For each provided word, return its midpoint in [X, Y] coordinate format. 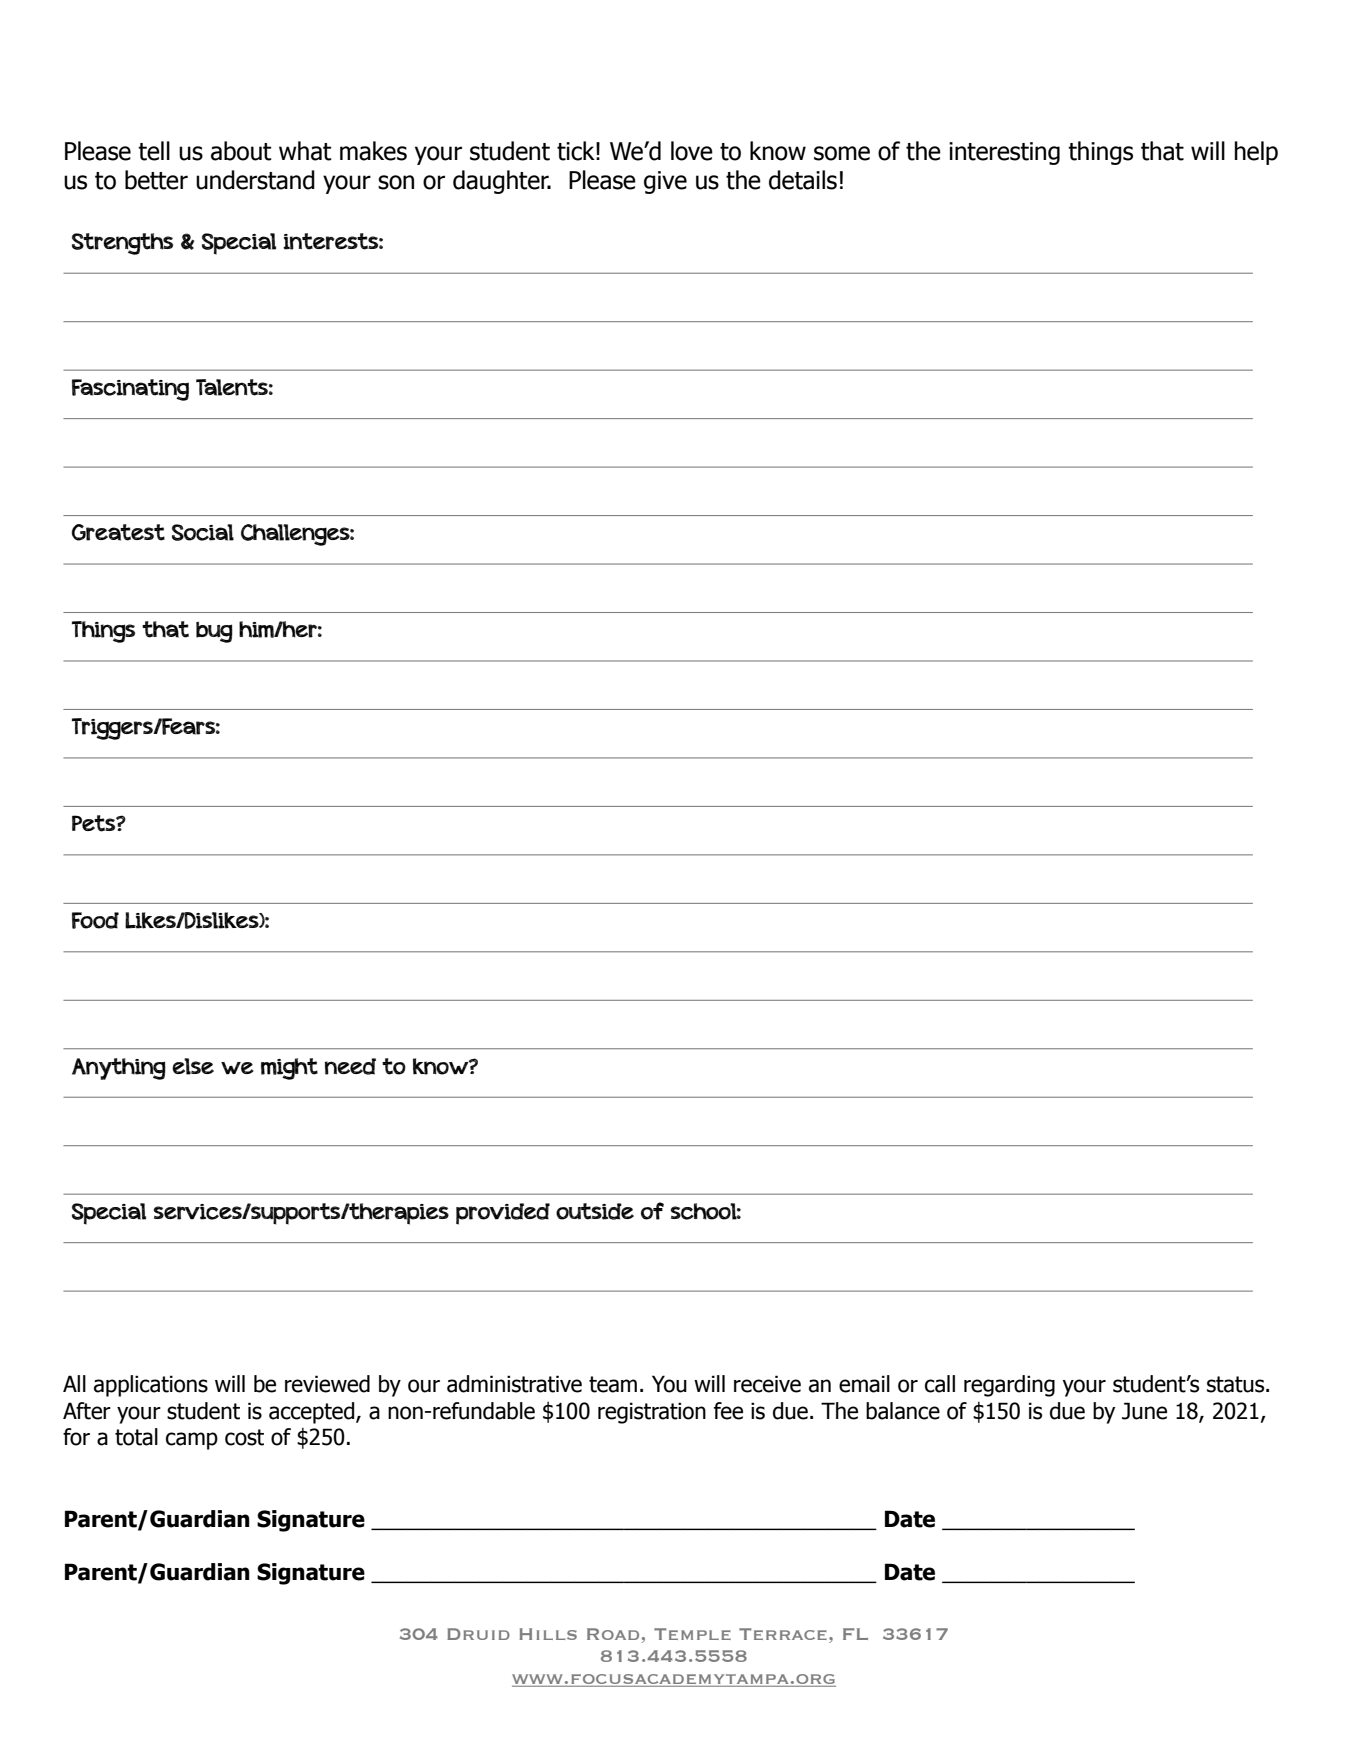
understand [255, 180]
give [665, 182]
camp [192, 1441]
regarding [1009, 1386]
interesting [1004, 153]
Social [203, 532]
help [1256, 153]
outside [595, 1211]
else [193, 1066]
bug [214, 632]
